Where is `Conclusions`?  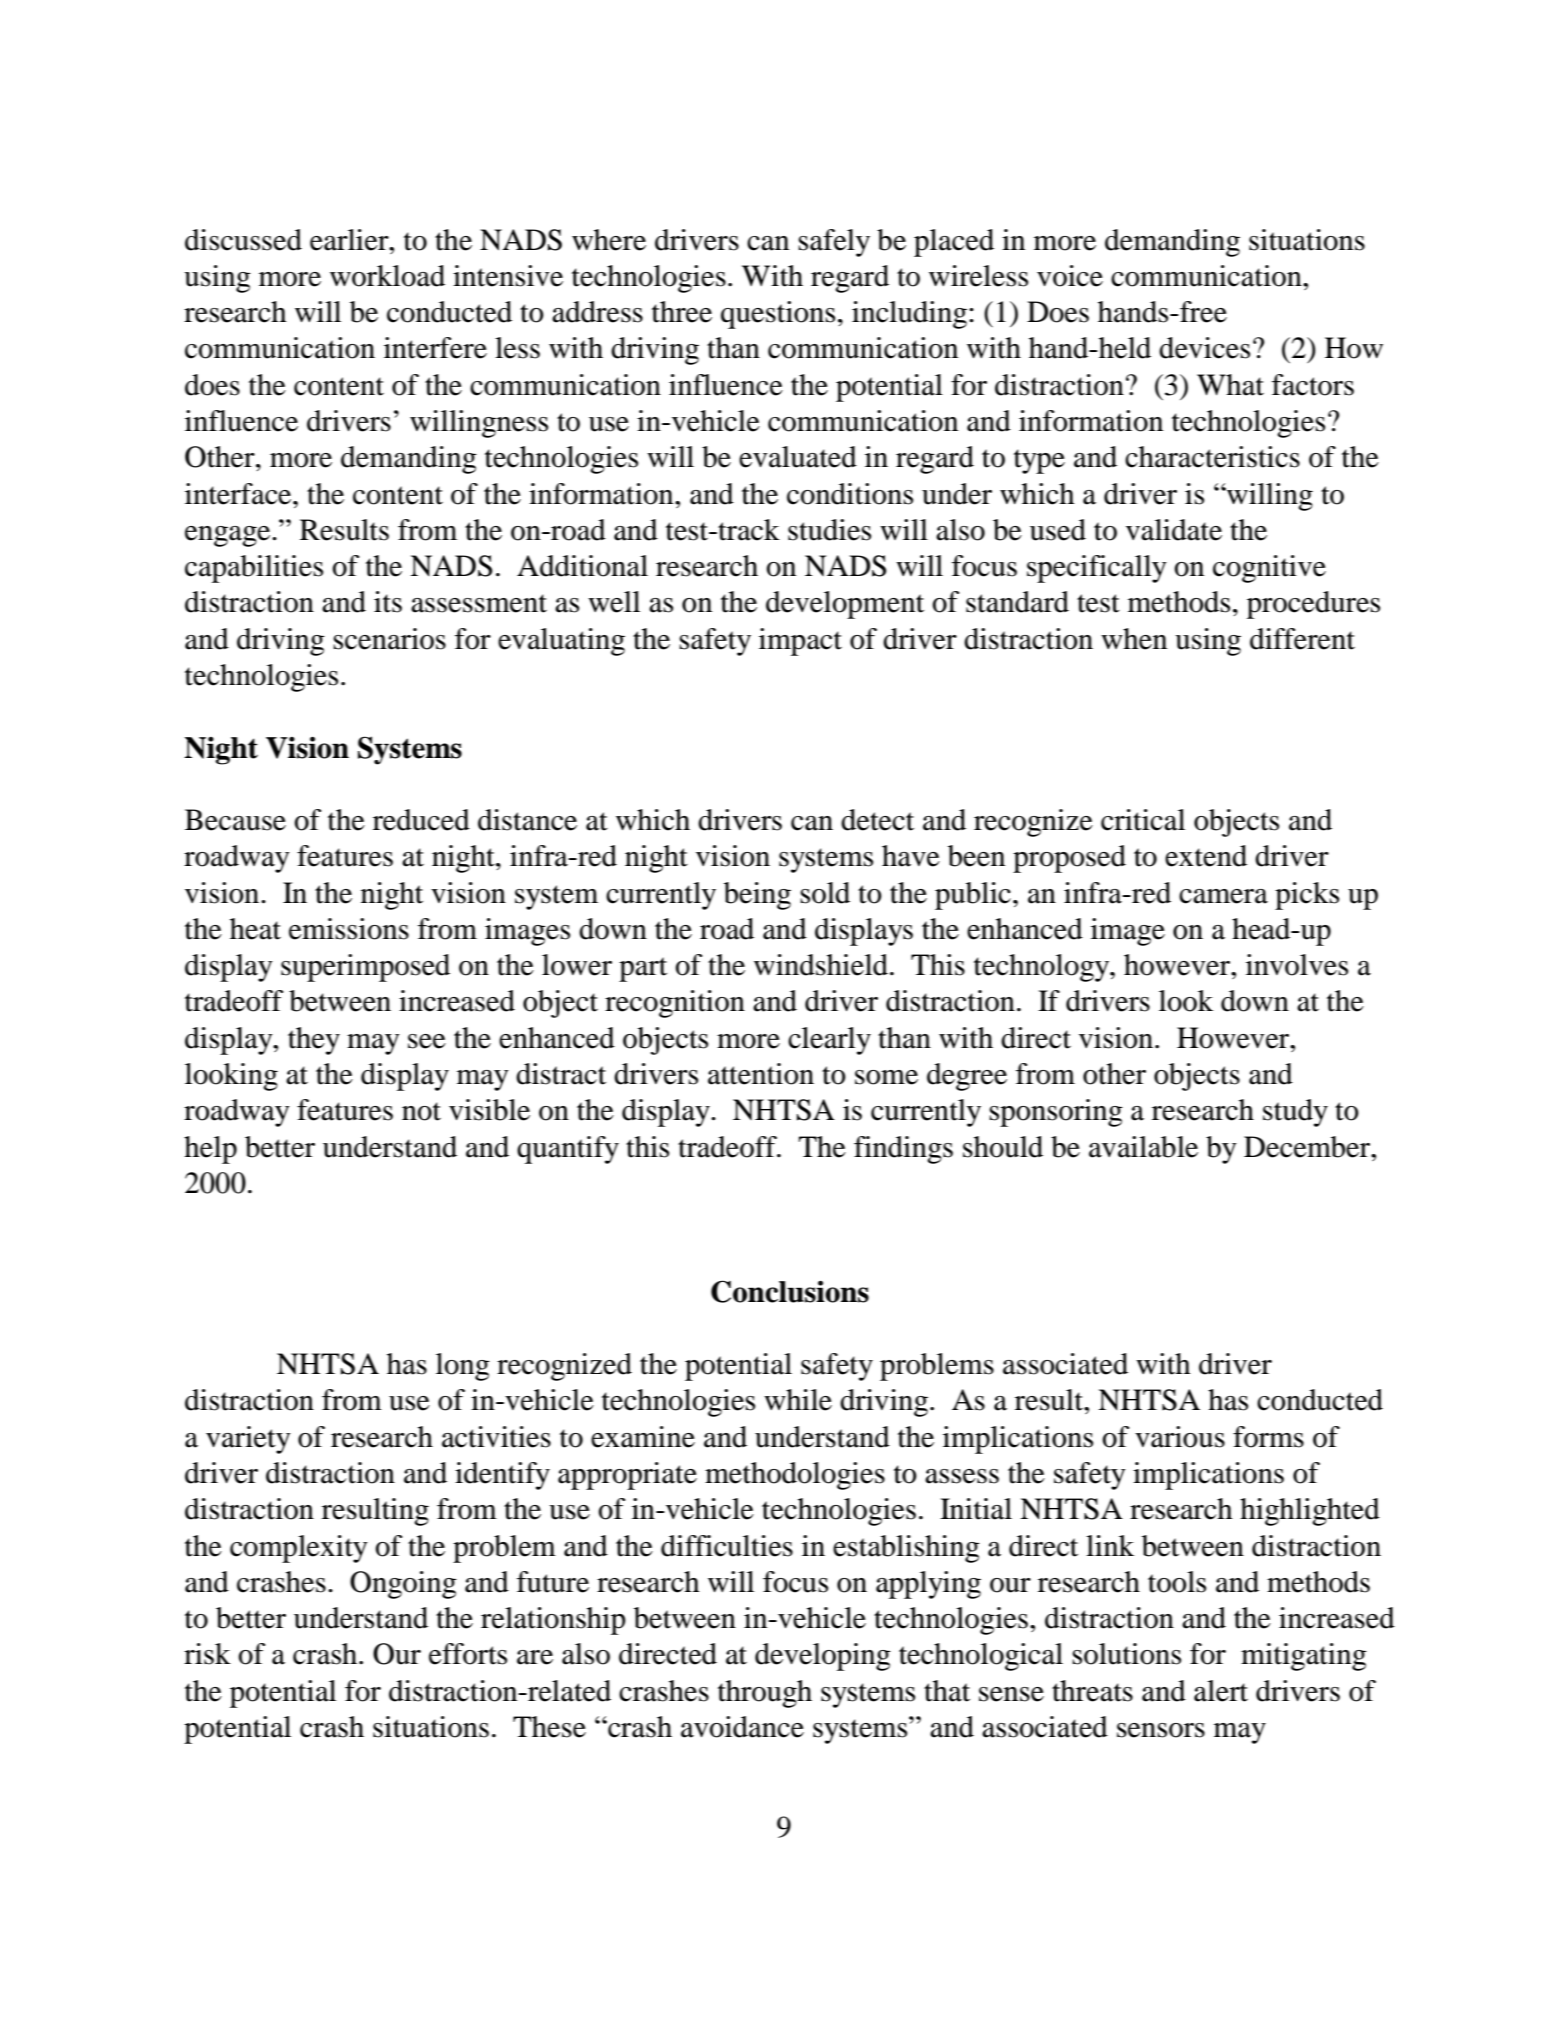
Conclusions is located at coordinates (790, 1291).
